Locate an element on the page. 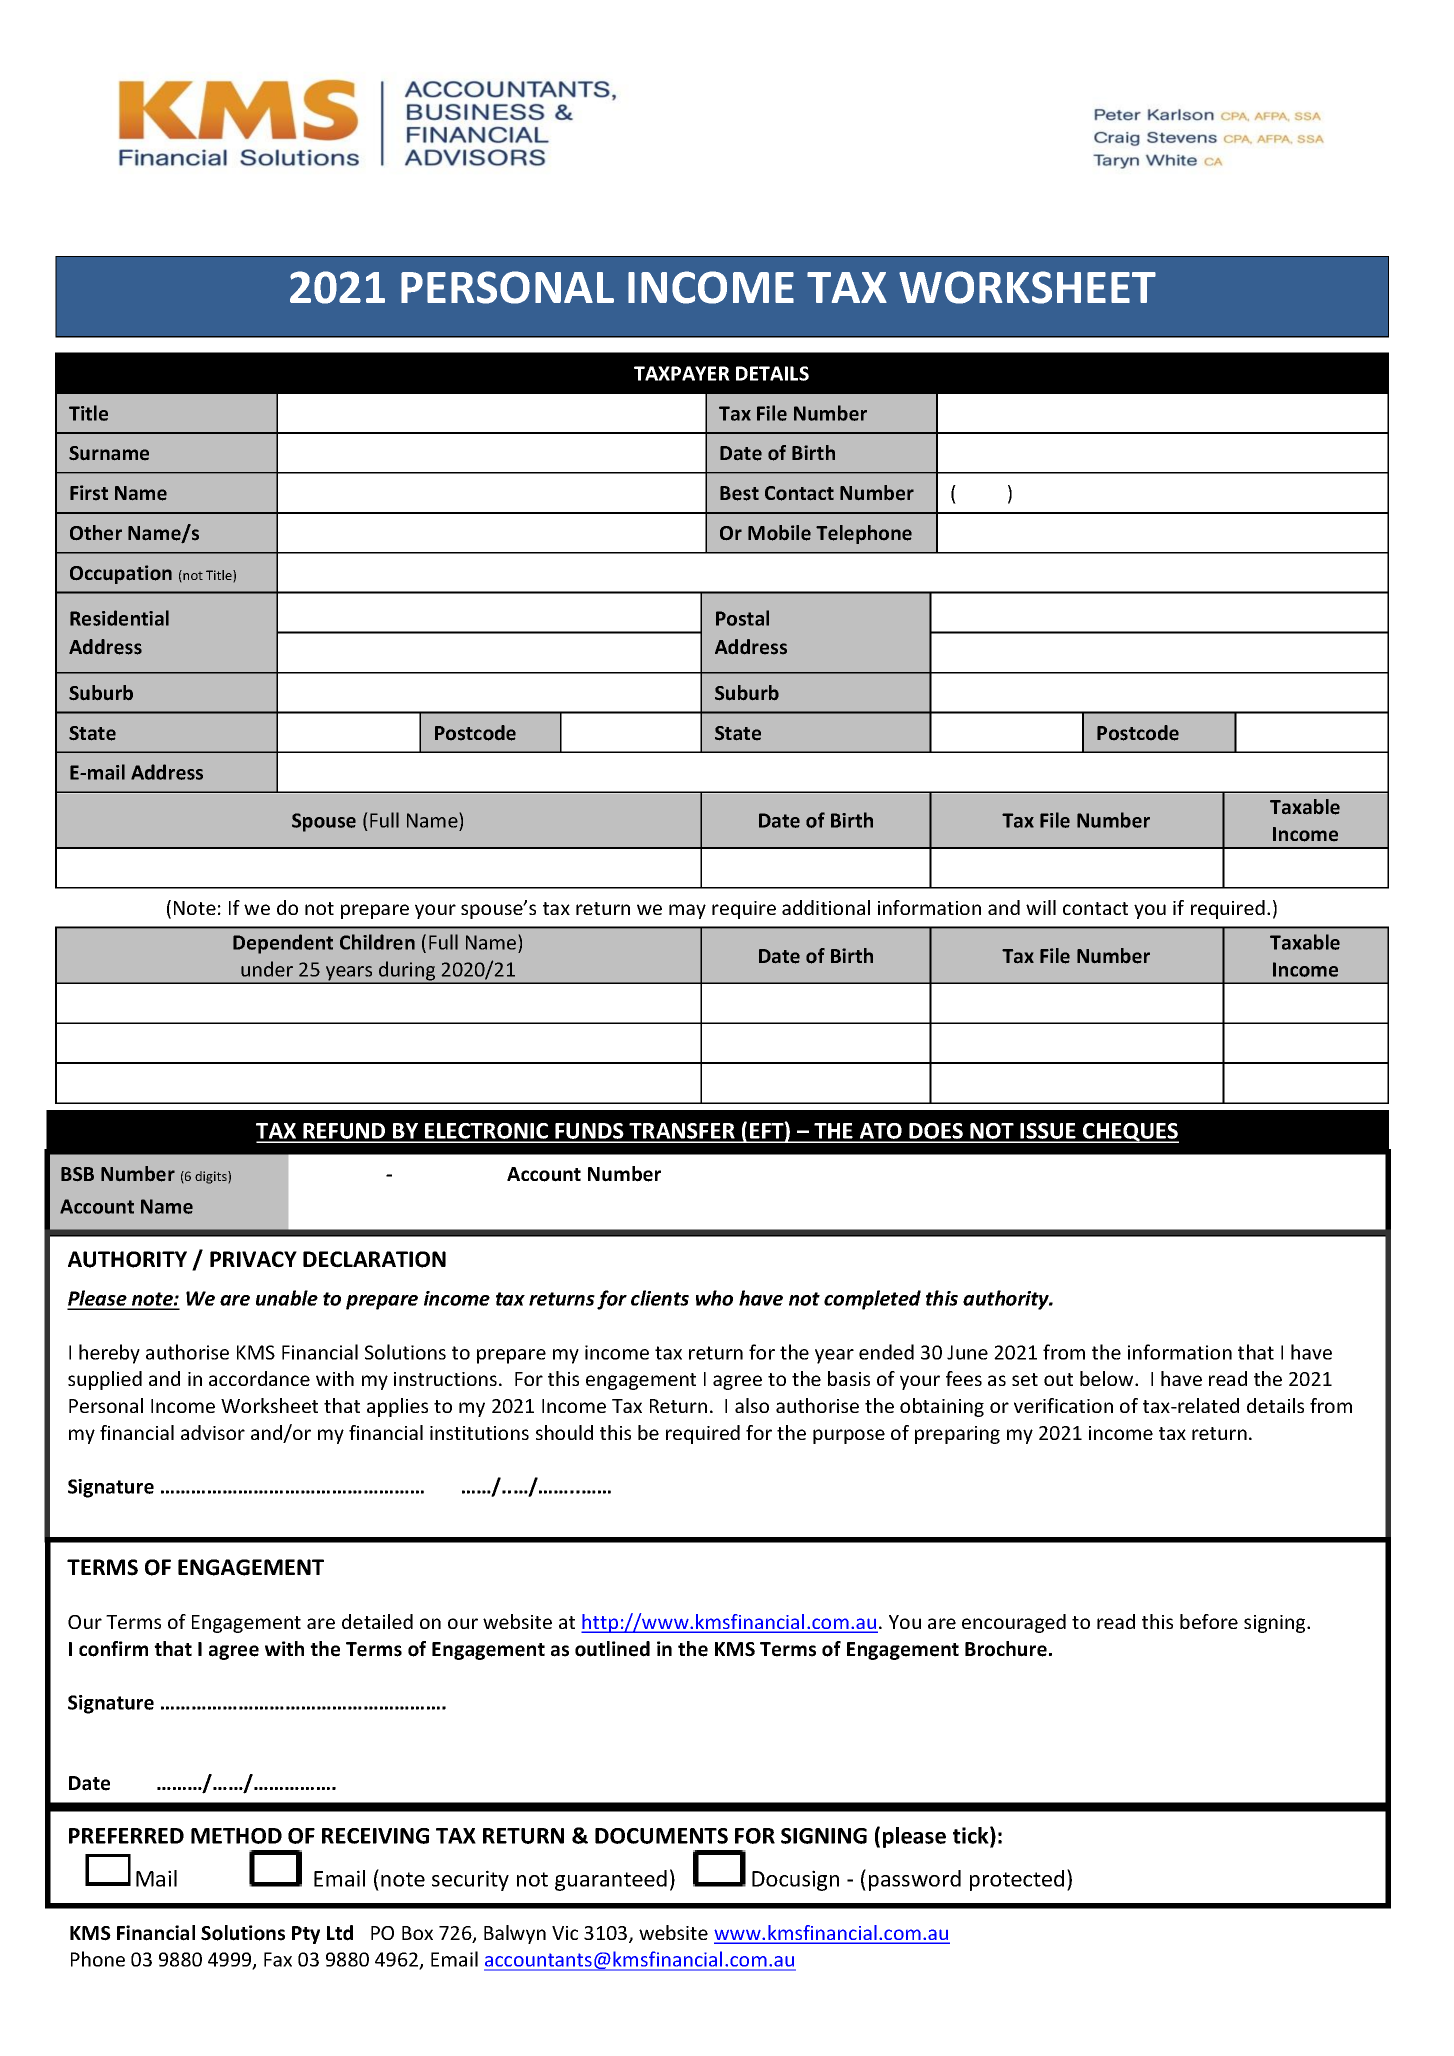  verification is located at coordinates (1063, 1405).
